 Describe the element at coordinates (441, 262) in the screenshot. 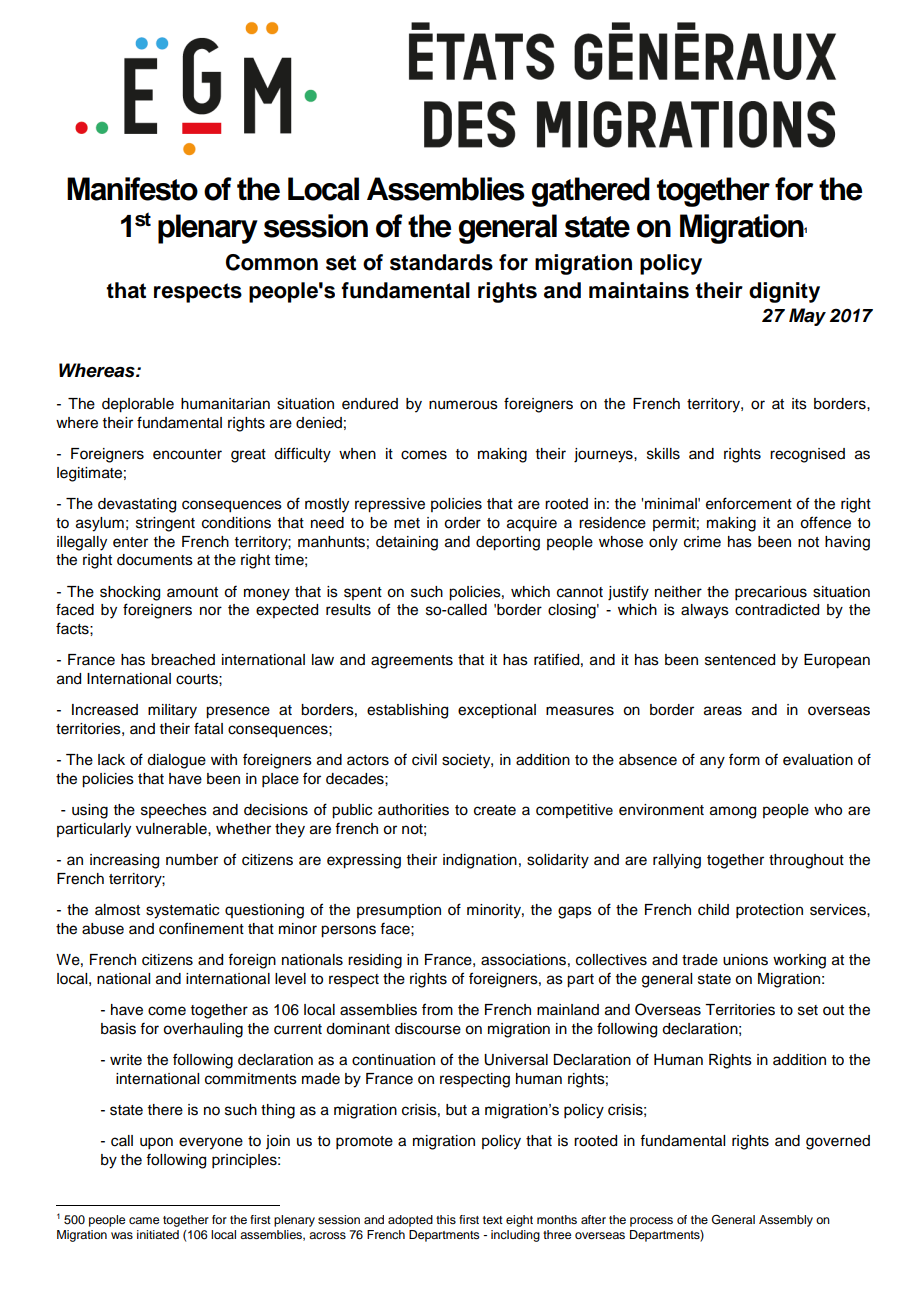

I see `standards` at that location.
